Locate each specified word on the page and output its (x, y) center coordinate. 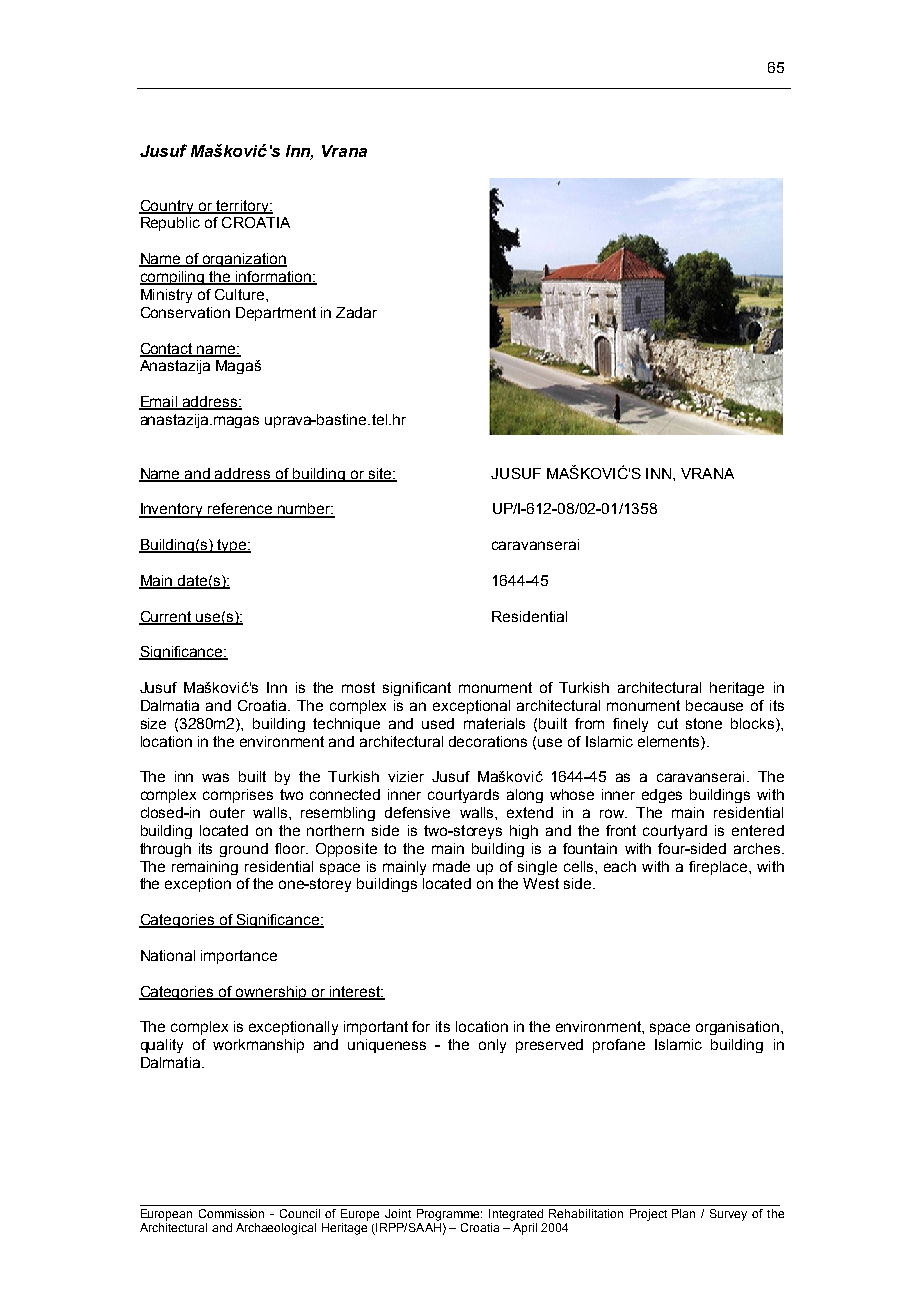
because (714, 705)
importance (239, 957)
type (231, 546)
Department (276, 314)
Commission (231, 1213)
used (438, 723)
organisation (739, 1028)
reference (240, 510)
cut (668, 723)
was (215, 777)
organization (244, 260)
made (451, 866)
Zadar (356, 312)
